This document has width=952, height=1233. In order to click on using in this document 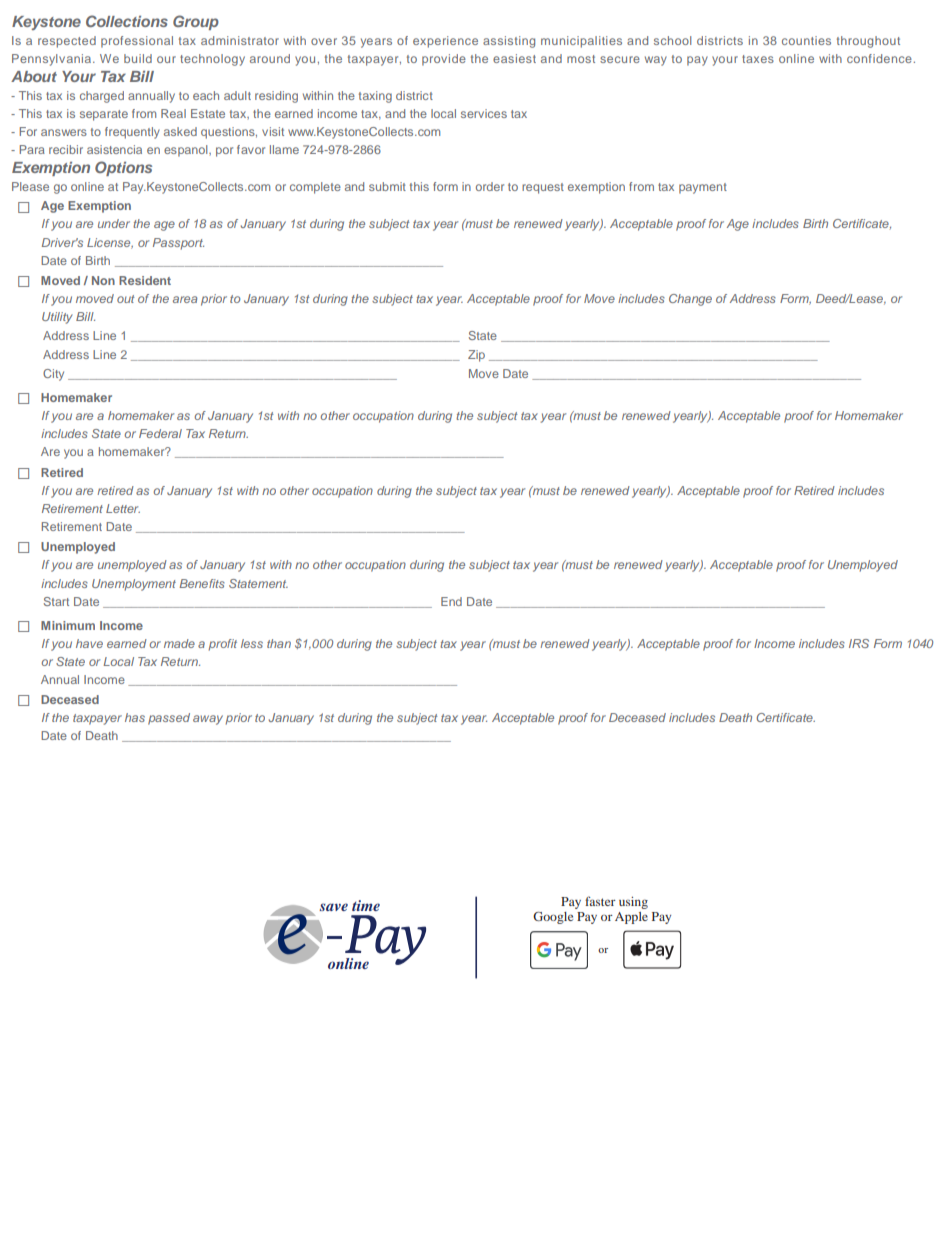, I will do `click(633, 903)`.
